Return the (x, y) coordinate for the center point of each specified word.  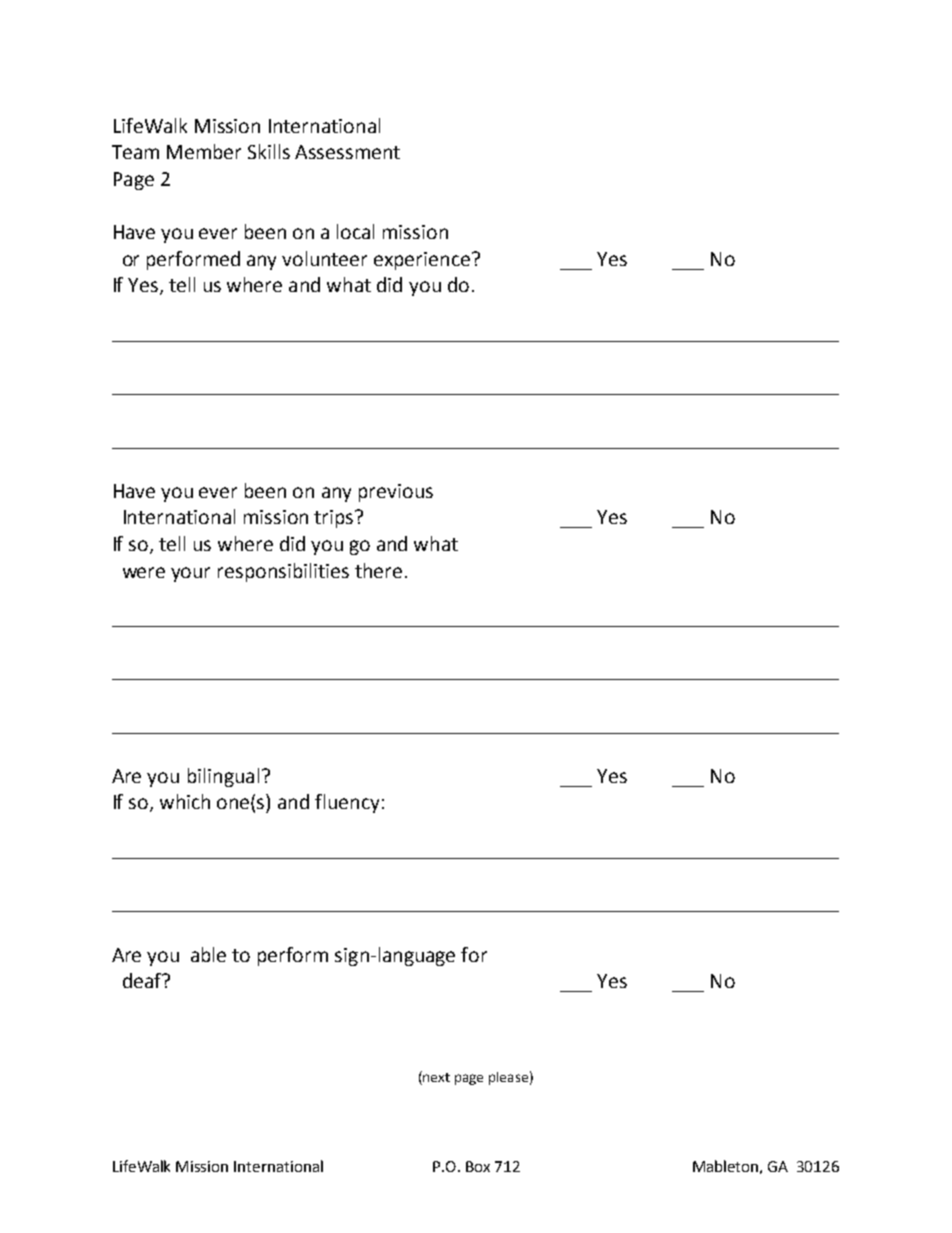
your (190, 574)
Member (204, 151)
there (378, 570)
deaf (143, 980)
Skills (269, 151)
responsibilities (283, 572)
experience (422, 261)
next (436, 1077)
